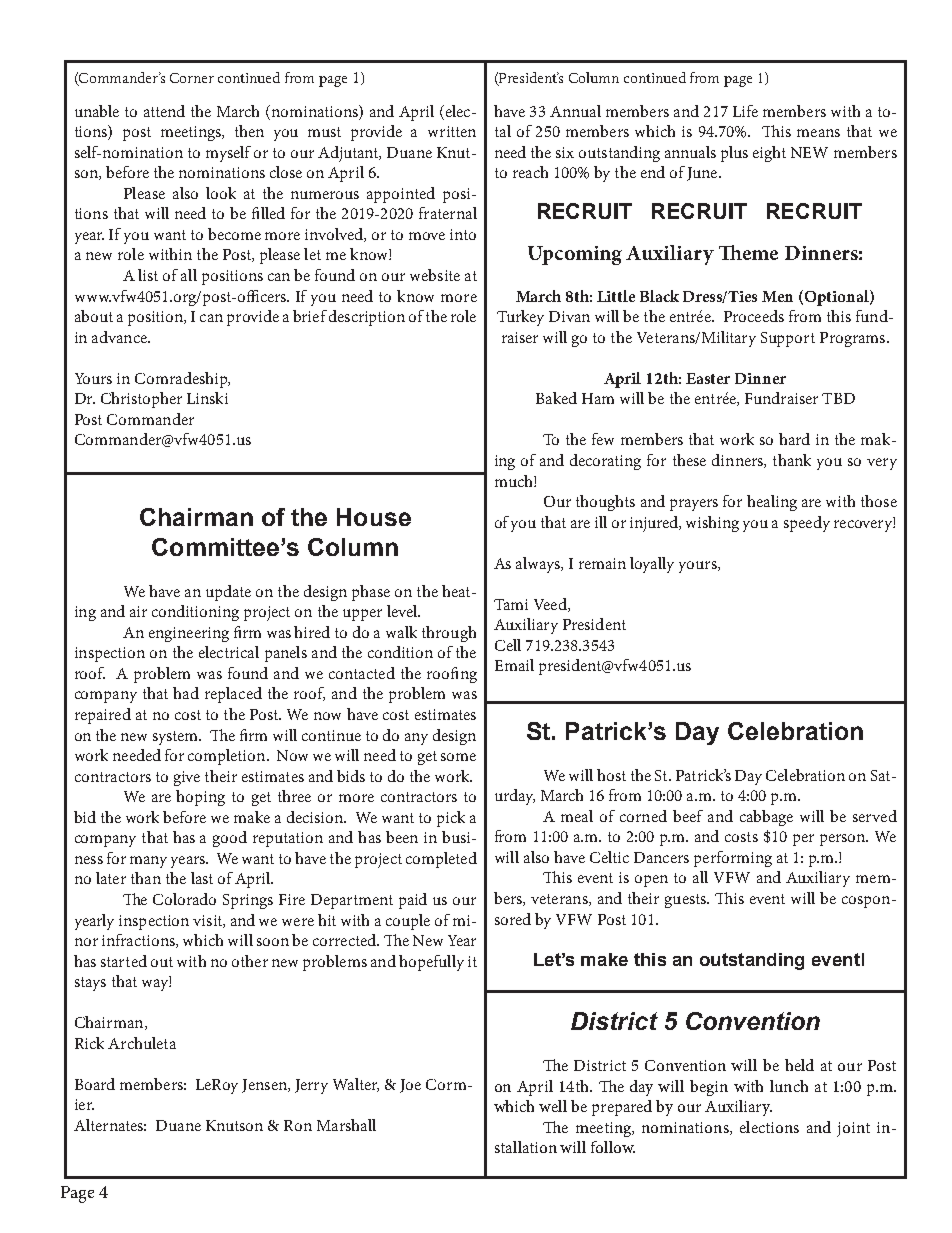 This screenshot has height=1233, width=952. What do you see at coordinates (515, 481) in the screenshot?
I see `much` at bounding box center [515, 481].
